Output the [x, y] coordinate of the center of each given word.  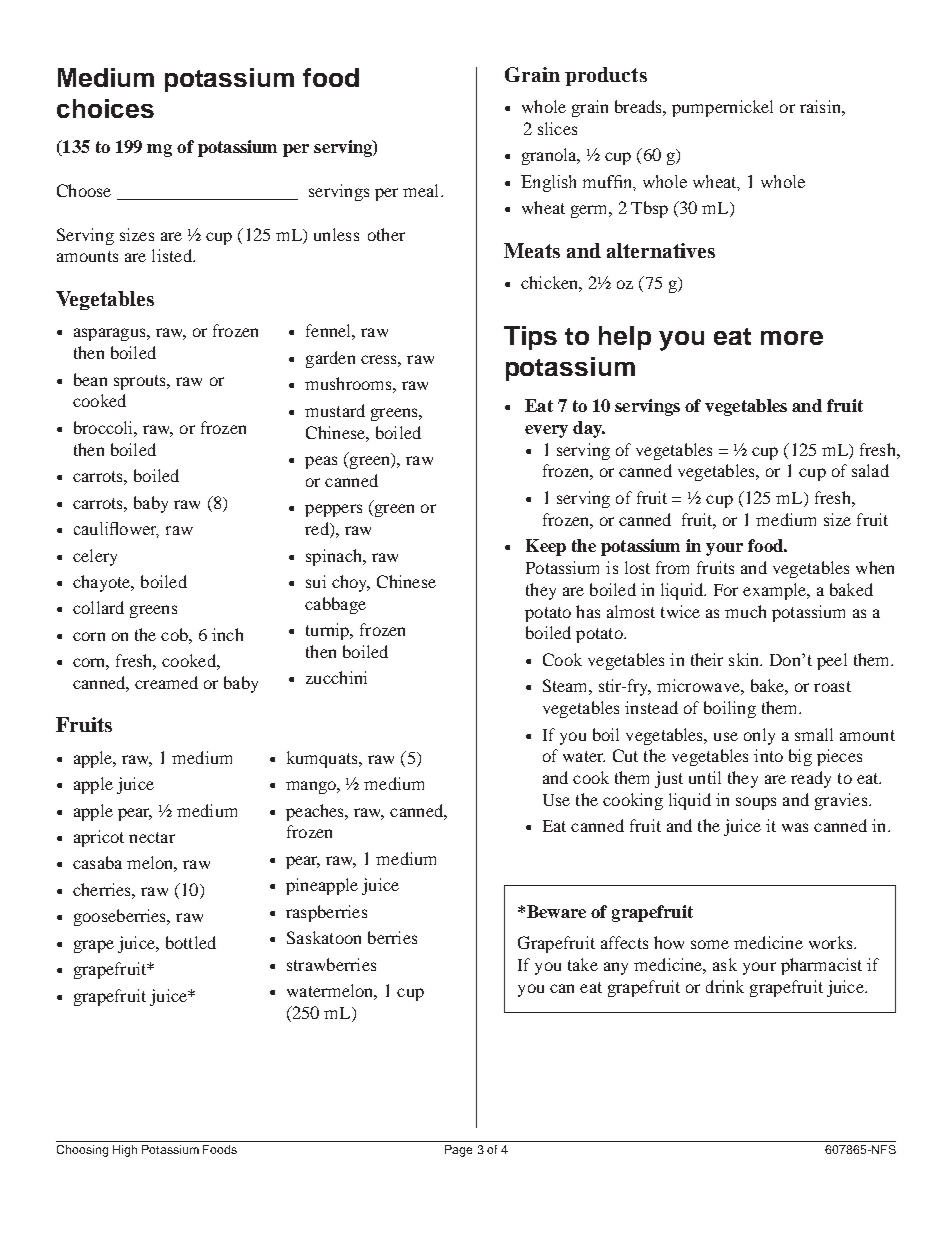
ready [811, 779]
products [606, 76]
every [546, 431]
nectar [152, 837]
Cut [625, 755]
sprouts [141, 382]
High [125, 1151]
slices [557, 128]
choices [105, 108]
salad [870, 470]
